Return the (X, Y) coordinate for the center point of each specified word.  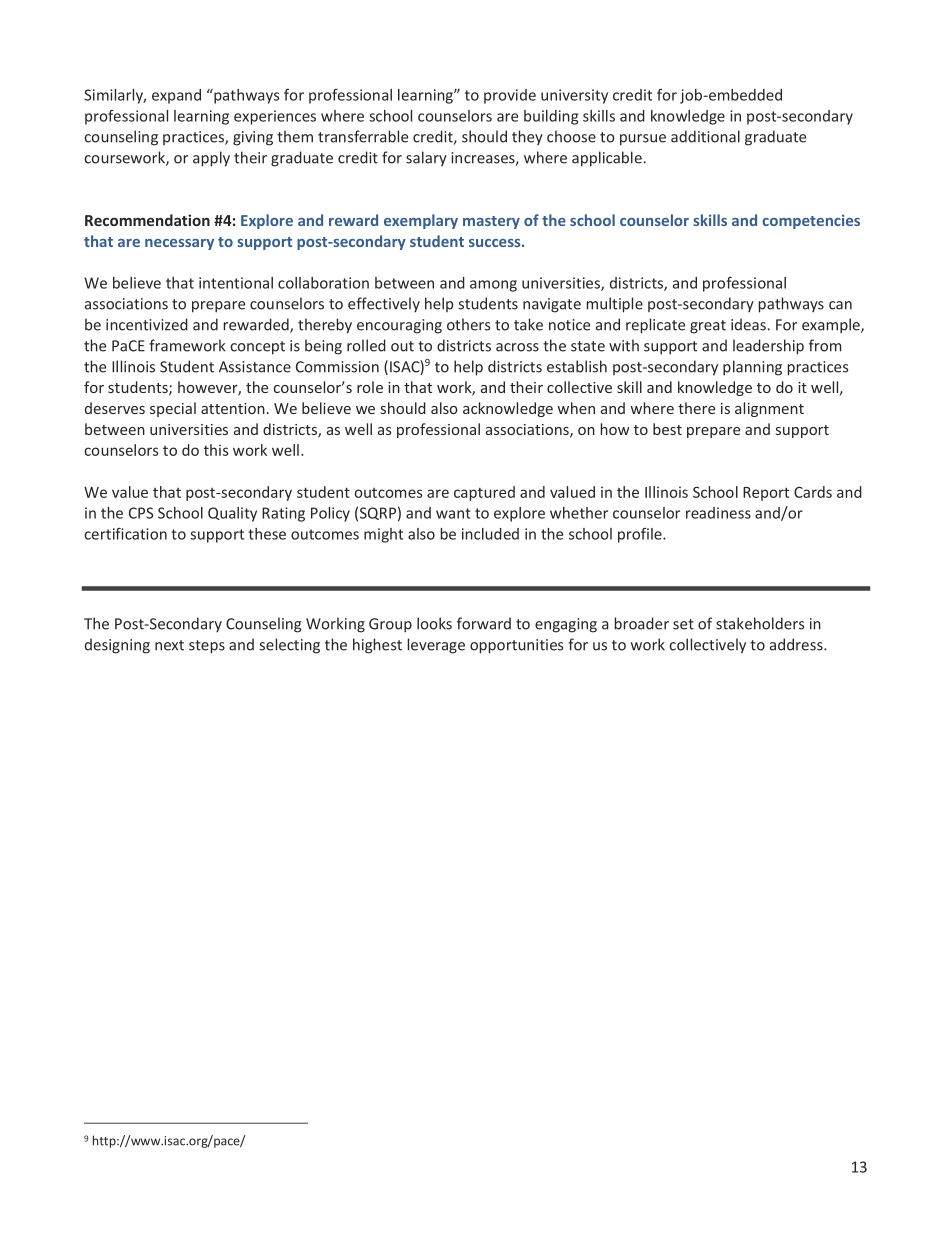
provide (510, 96)
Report (766, 494)
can (840, 305)
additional (705, 136)
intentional (236, 283)
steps (207, 647)
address (797, 644)
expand (176, 96)
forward (484, 623)
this (216, 450)
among (493, 286)
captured (484, 493)
